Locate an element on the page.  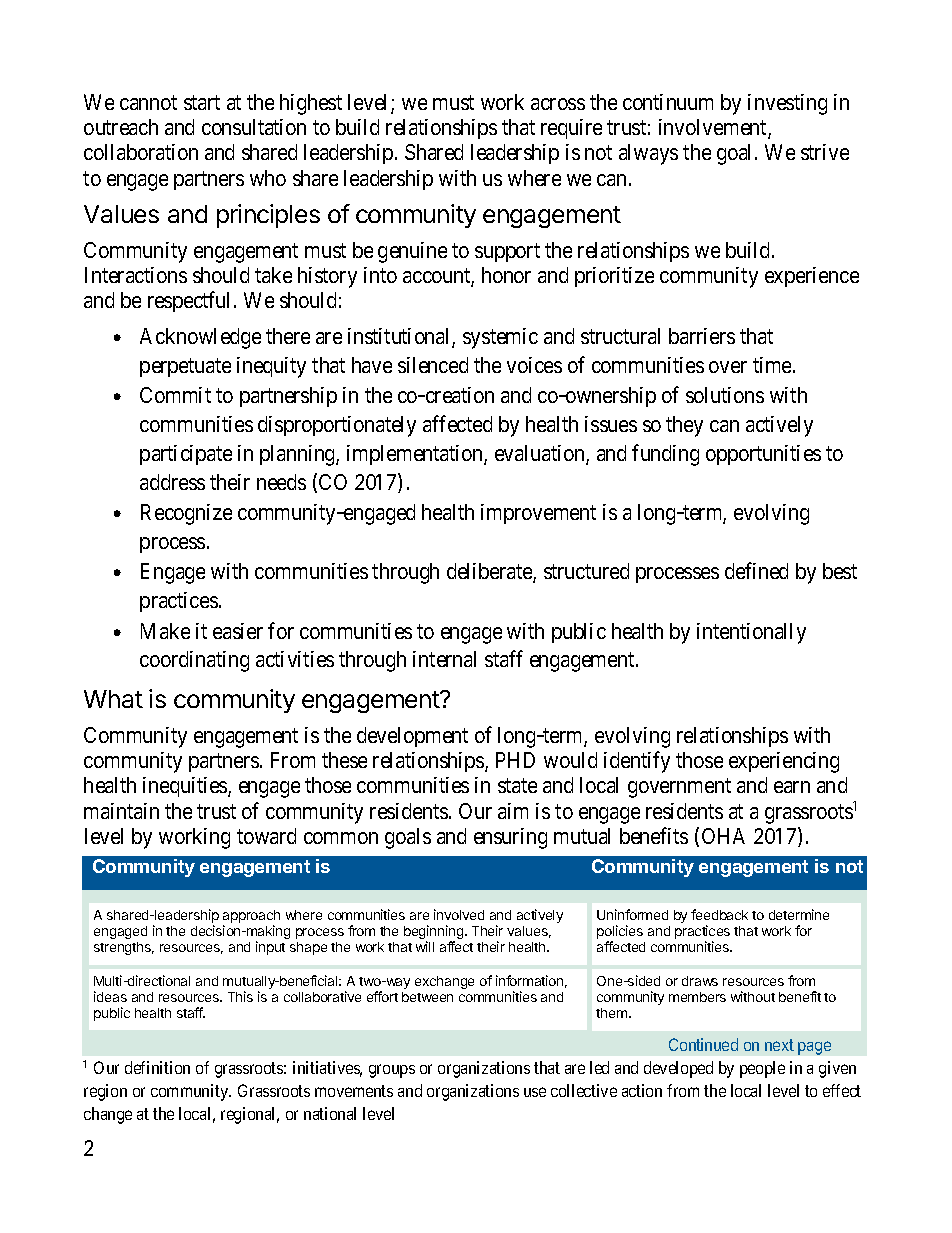
OHA is located at coordinates (723, 836).
